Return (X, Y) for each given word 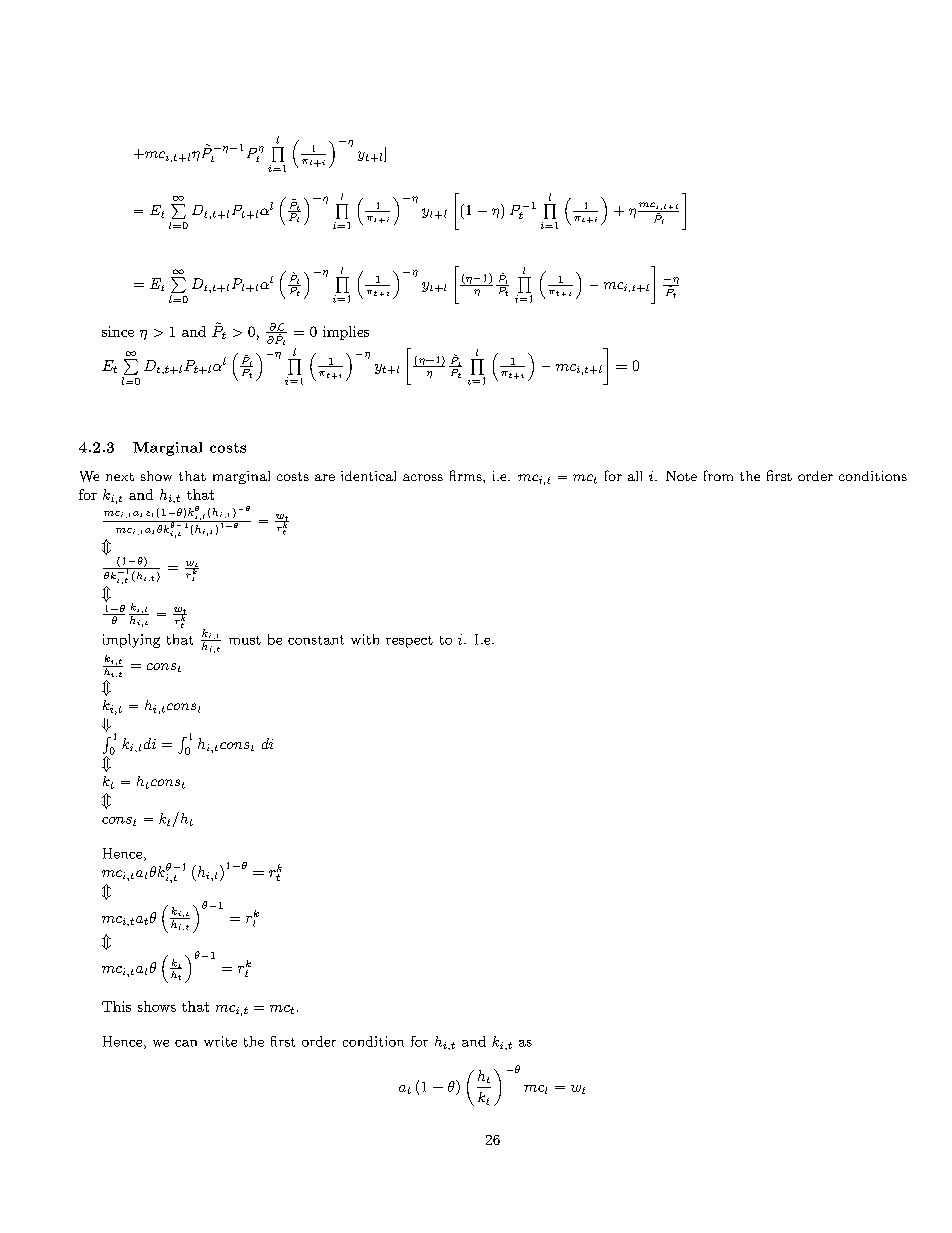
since (118, 331)
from (718, 475)
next (120, 477)
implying (131, 641)
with (365, 639)
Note (681, 476)
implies (346, 333)
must (245, 640)
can (186, 1043)
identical (368, 476)
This (116, 1006)
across (423, 477)
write (220, 1041)
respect (409, 642)
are (325, 477)
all (635, 476)
